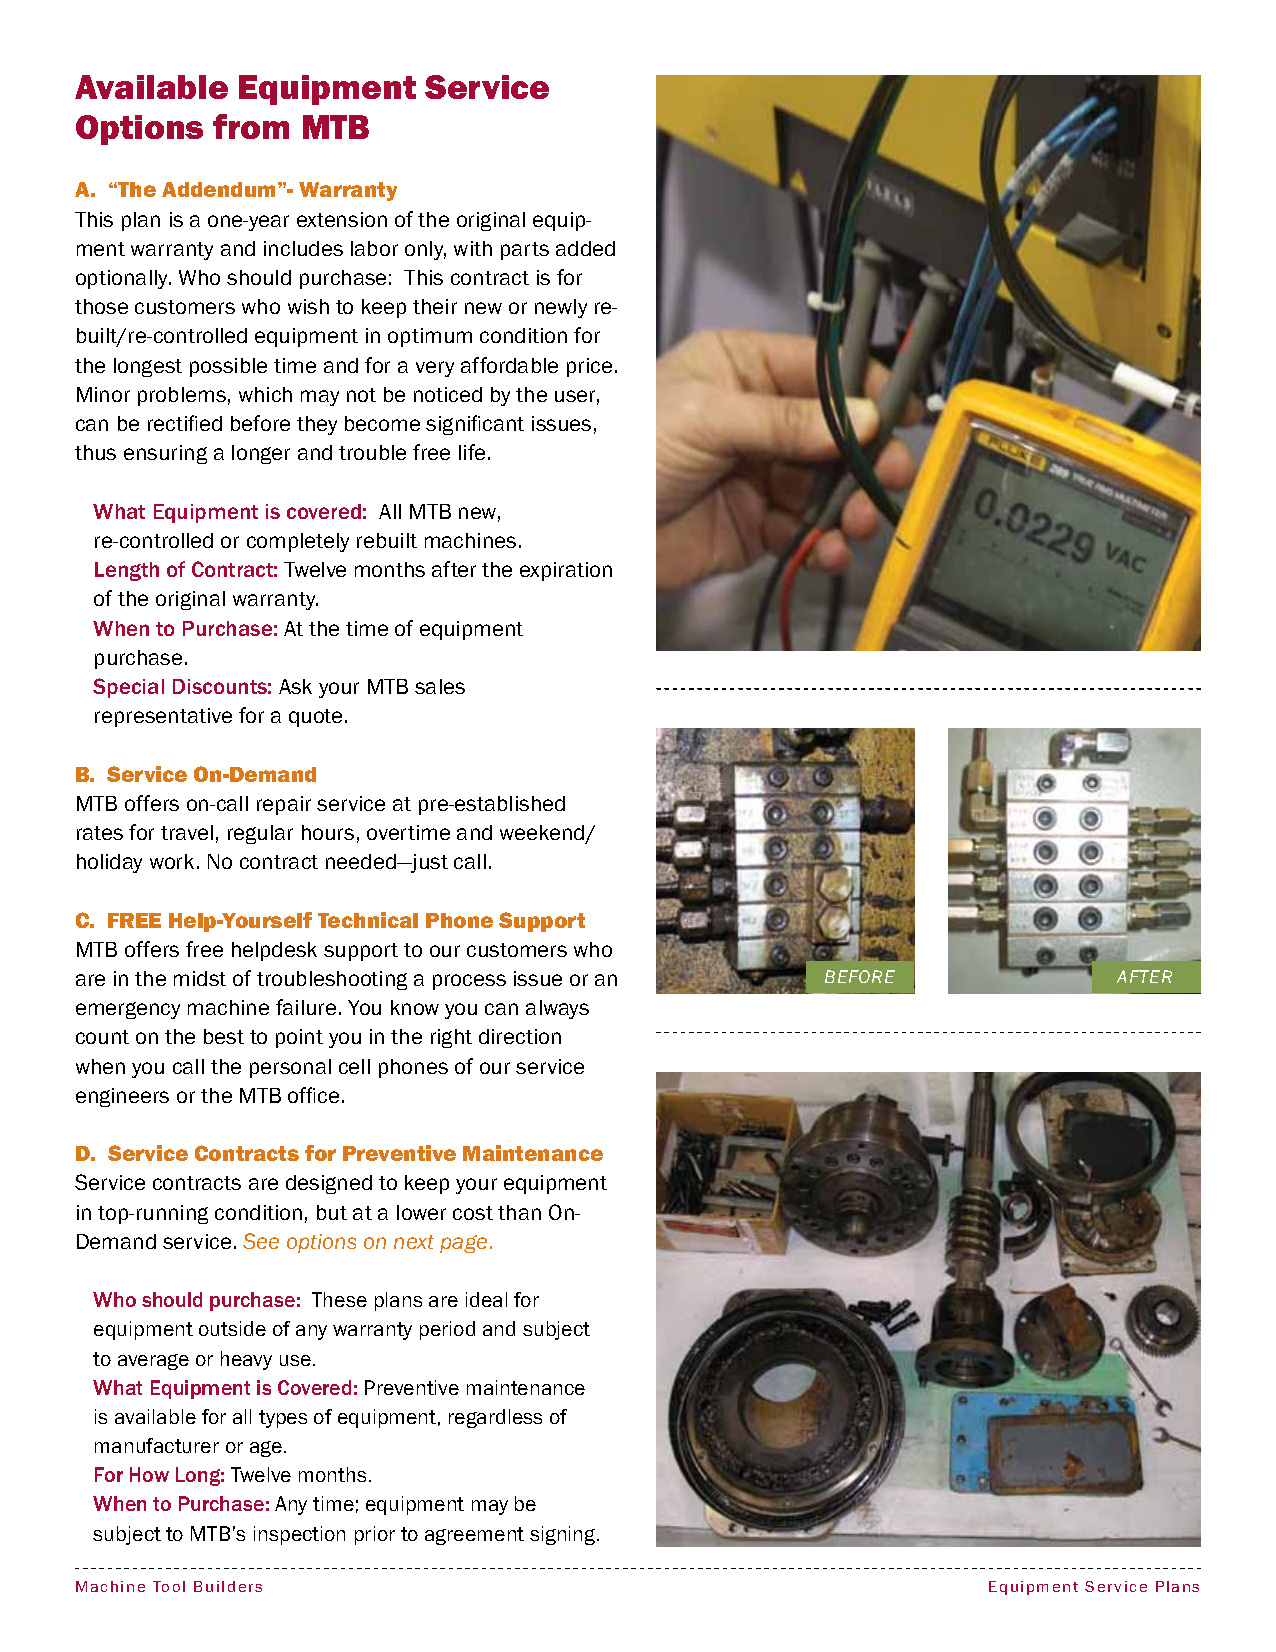 The width and height of the screenshot is (1276, 1652). Describe the element at coordinates (328, 832) in the screenshot. I see `hours` at that location.
